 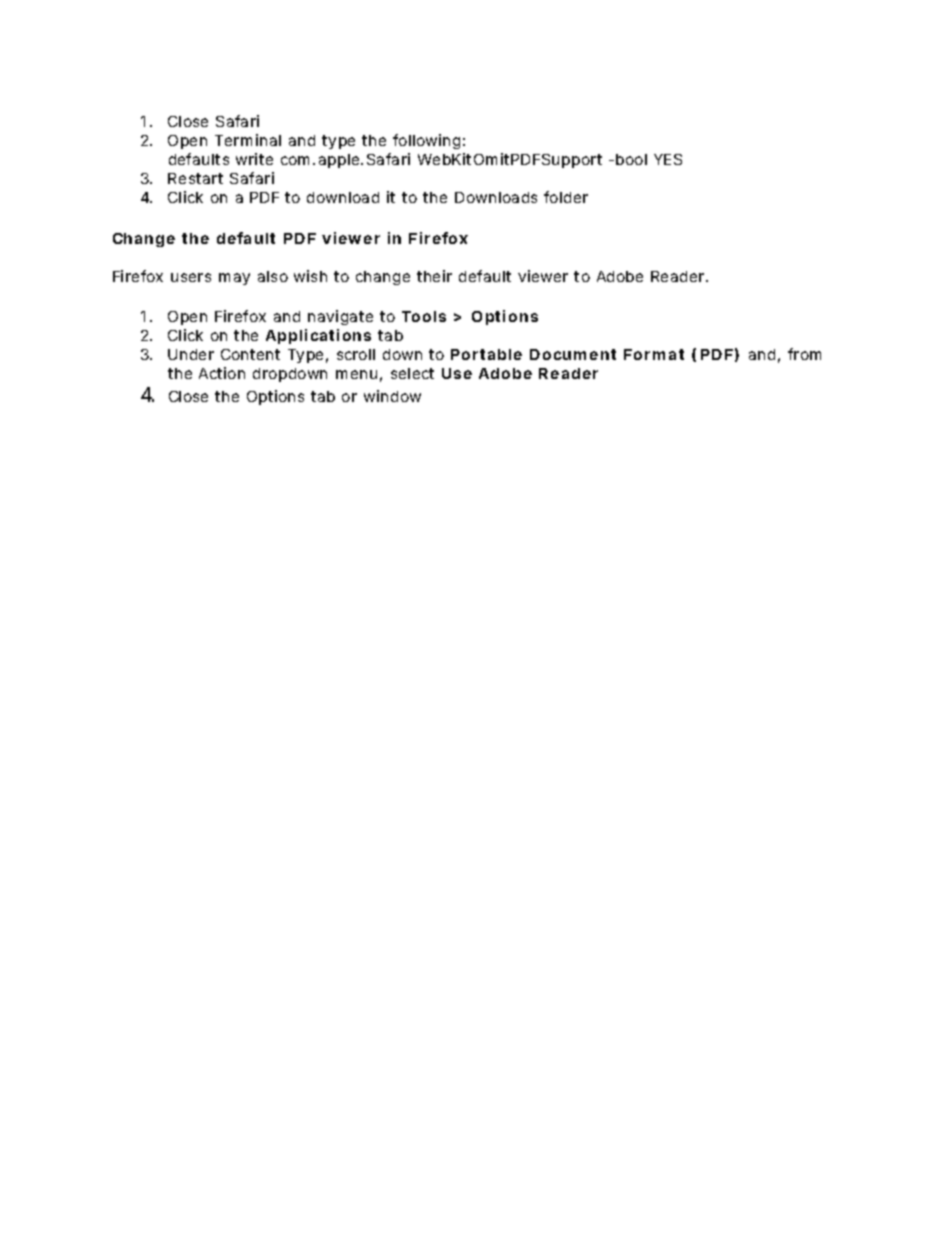 I want to click on from, so click(x=804, y=354).
